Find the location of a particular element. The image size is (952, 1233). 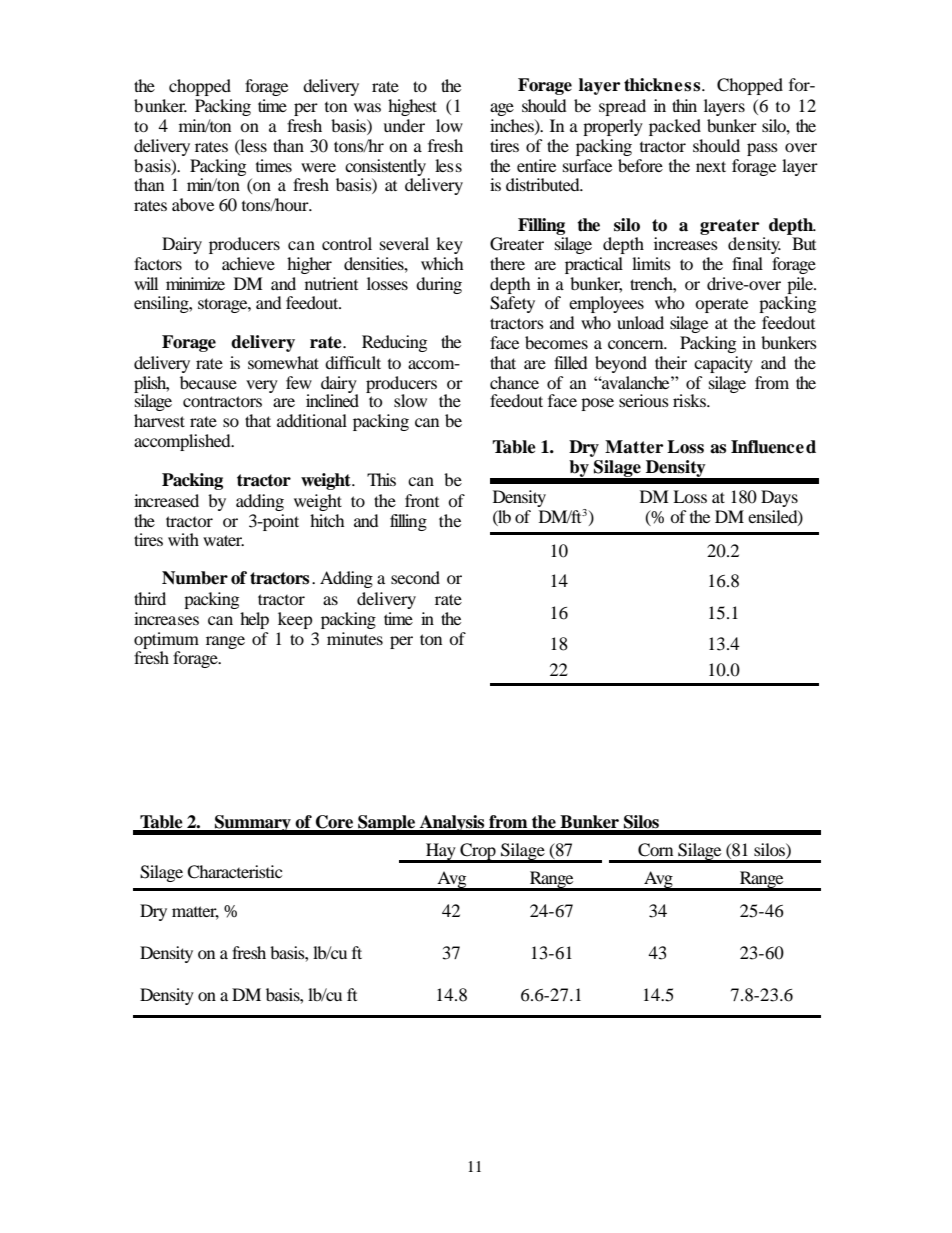

increased is located at coordinates (166, 500).
